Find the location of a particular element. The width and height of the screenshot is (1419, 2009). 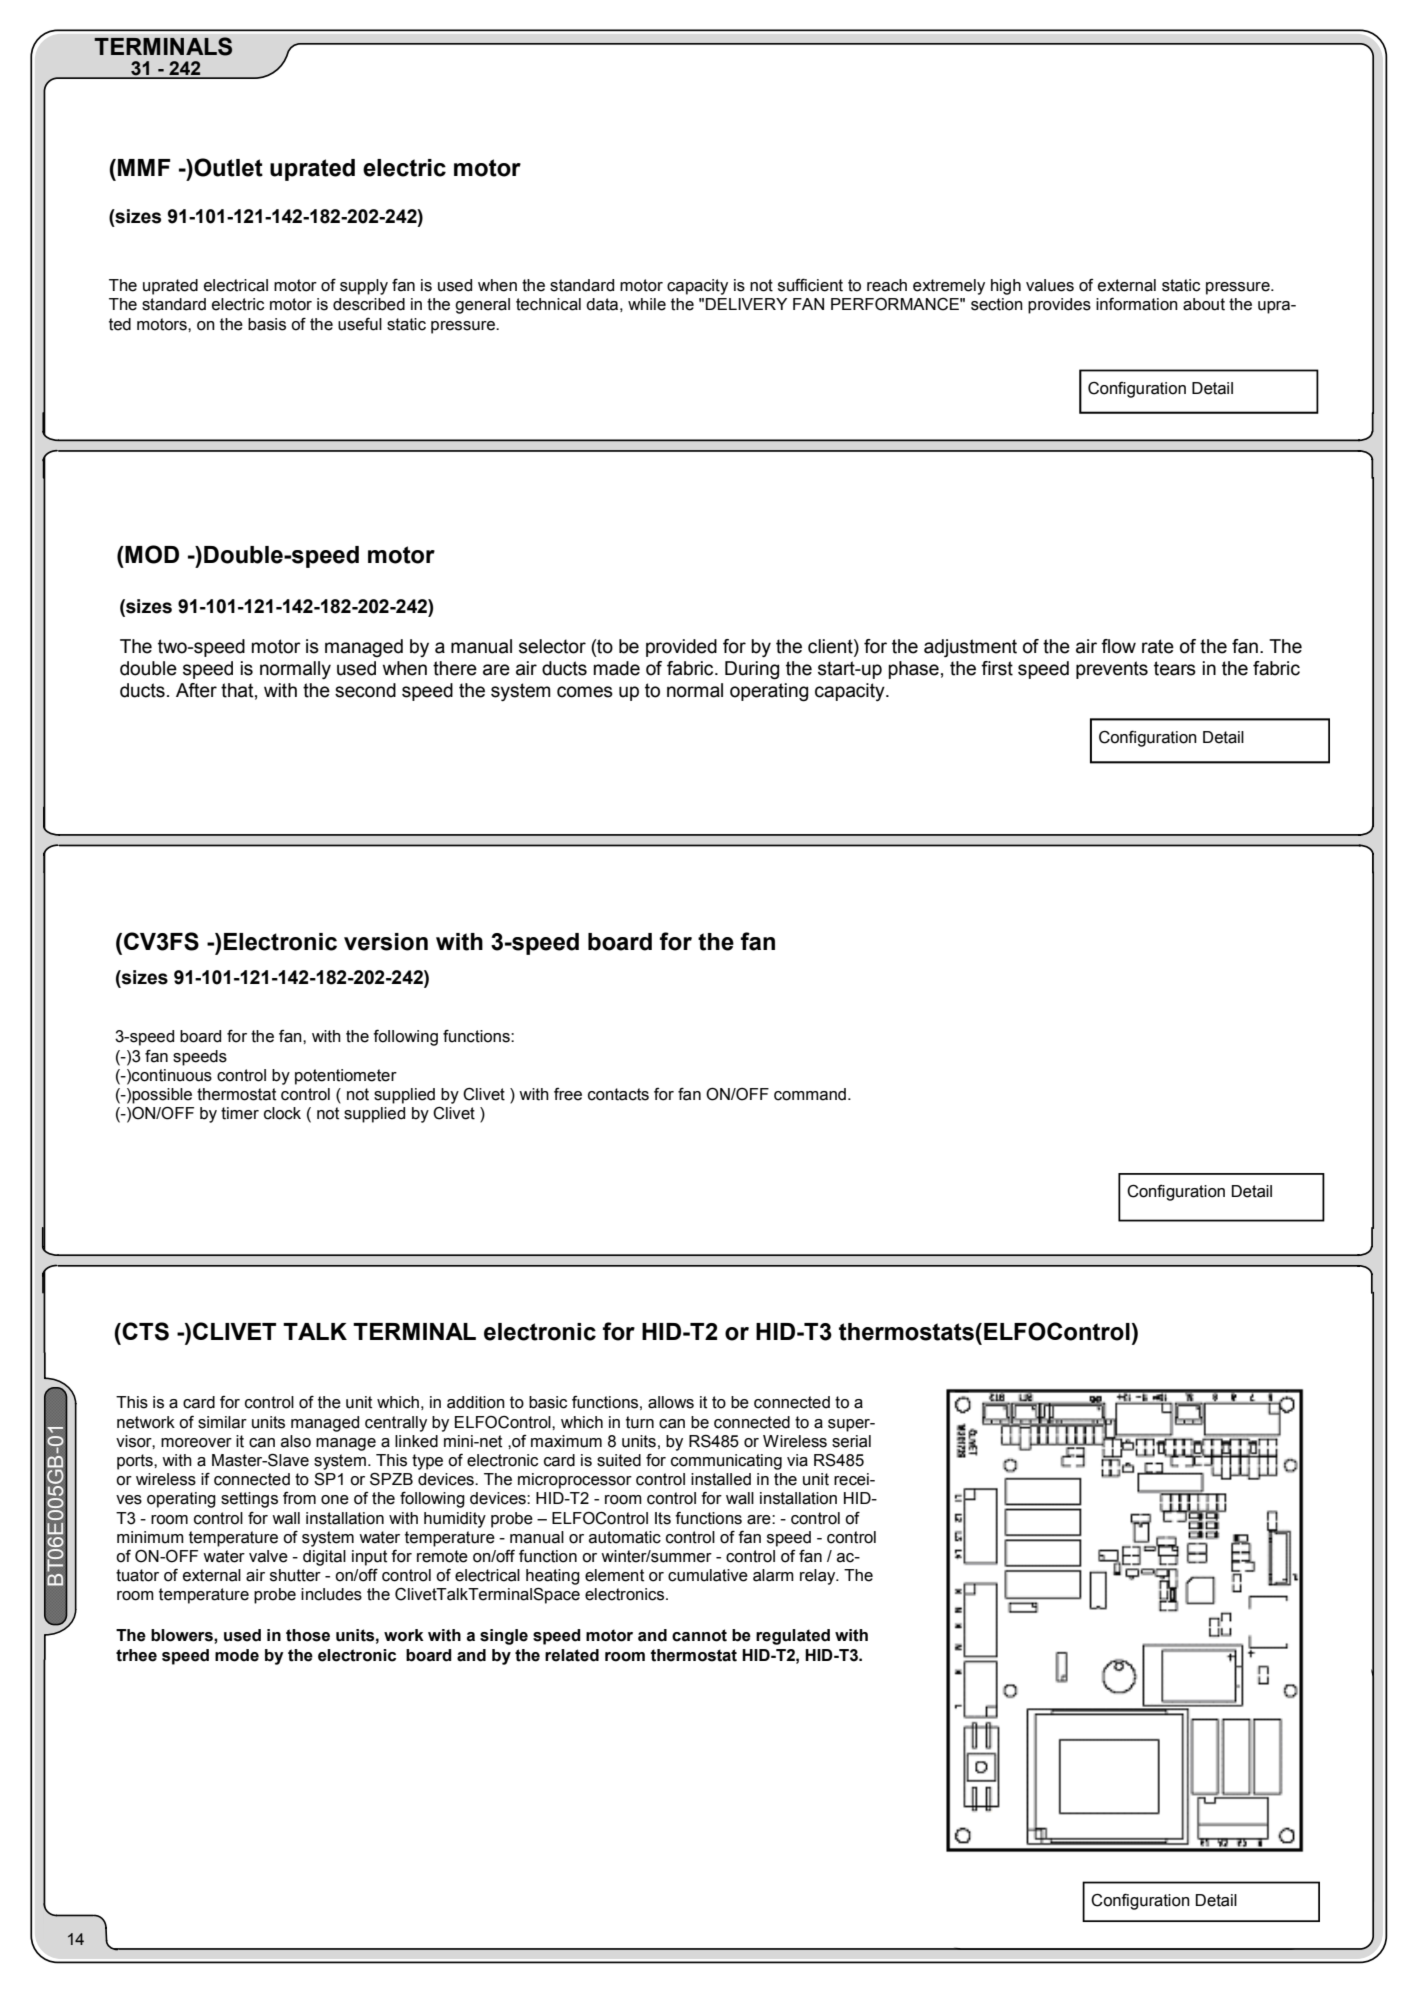

command is located at coordinates (810, 1094).
